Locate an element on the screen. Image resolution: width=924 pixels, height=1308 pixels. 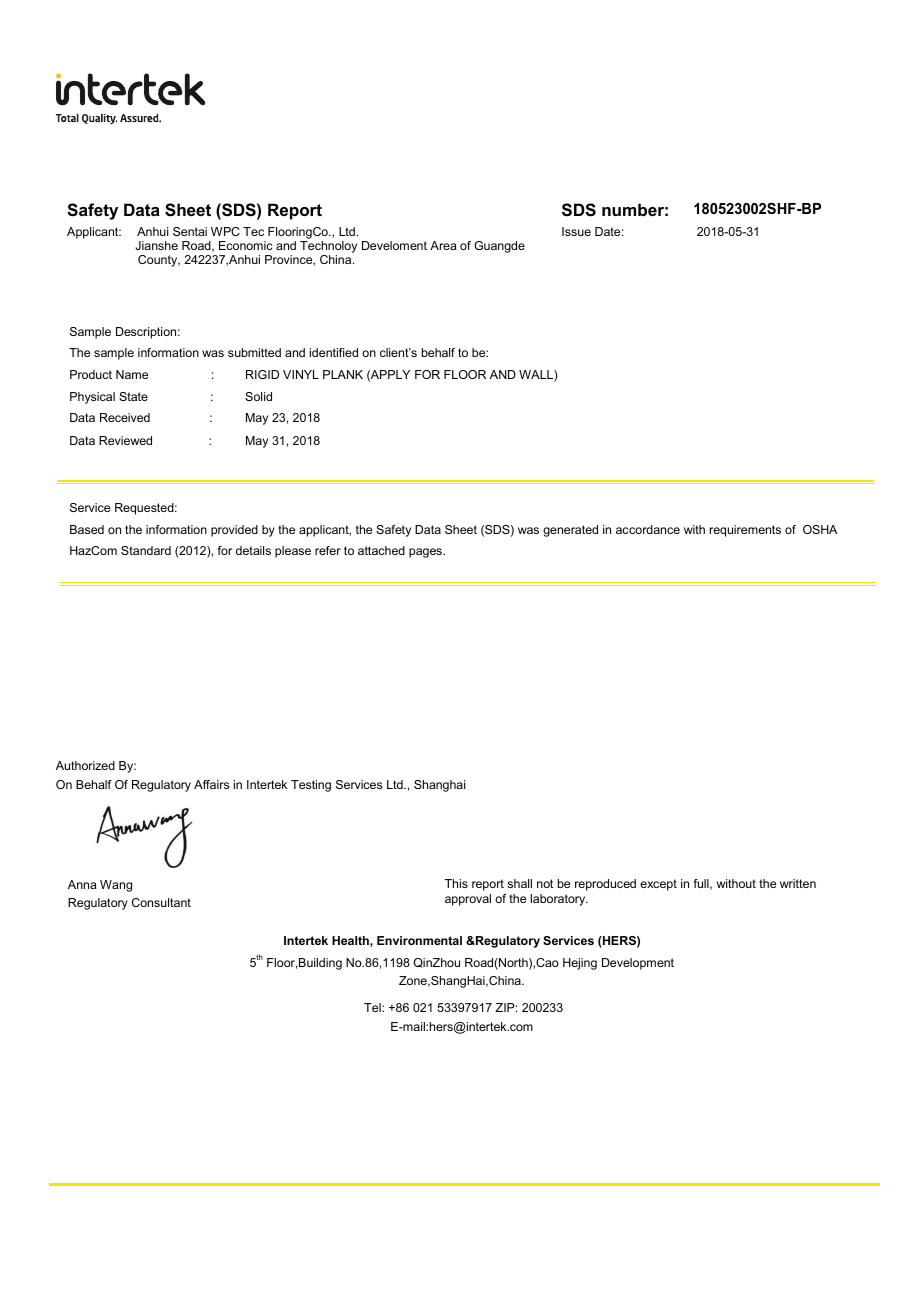
requirements is located at coordinates (745, 531).
